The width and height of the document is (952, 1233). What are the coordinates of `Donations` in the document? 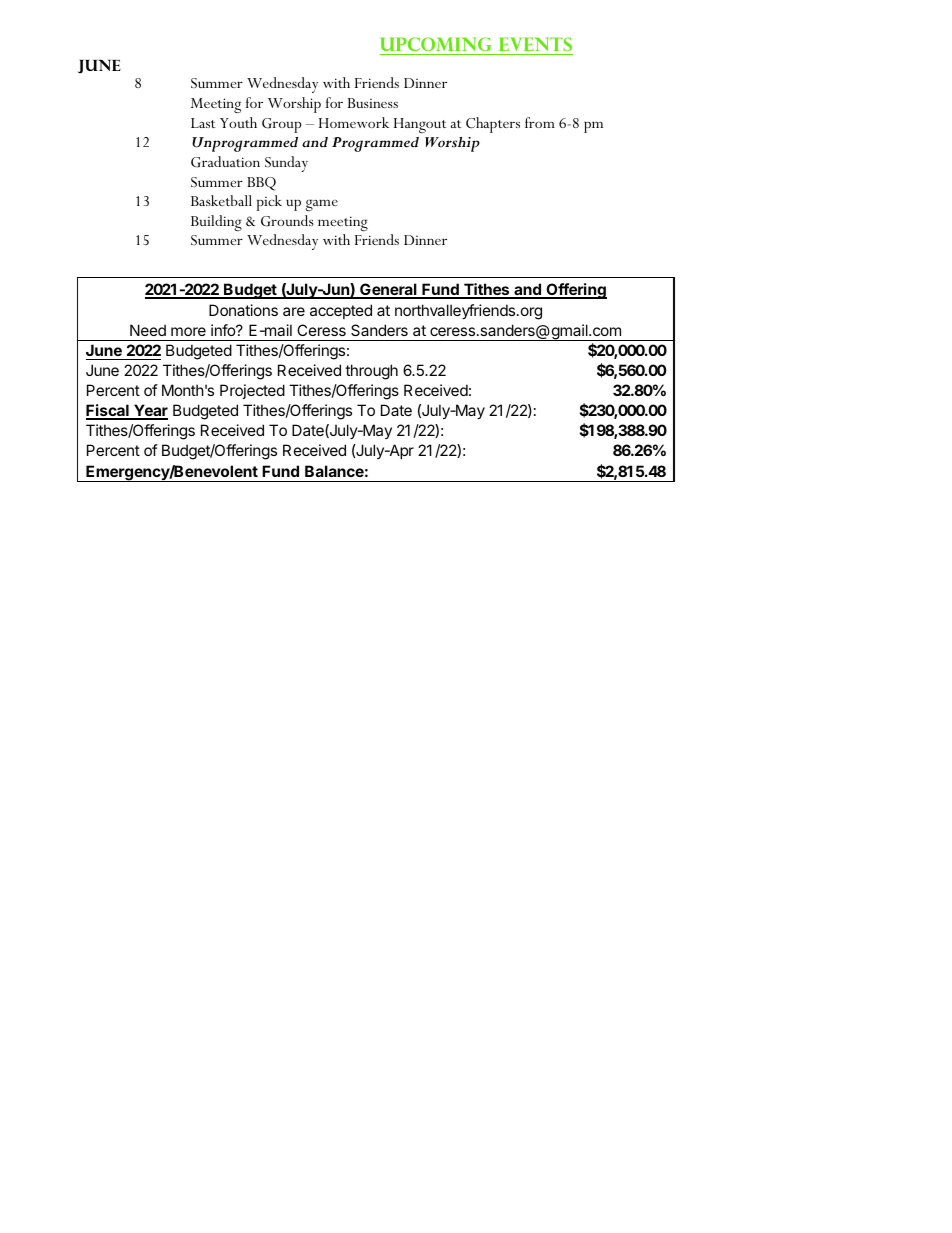 It's located at (243, 310).
